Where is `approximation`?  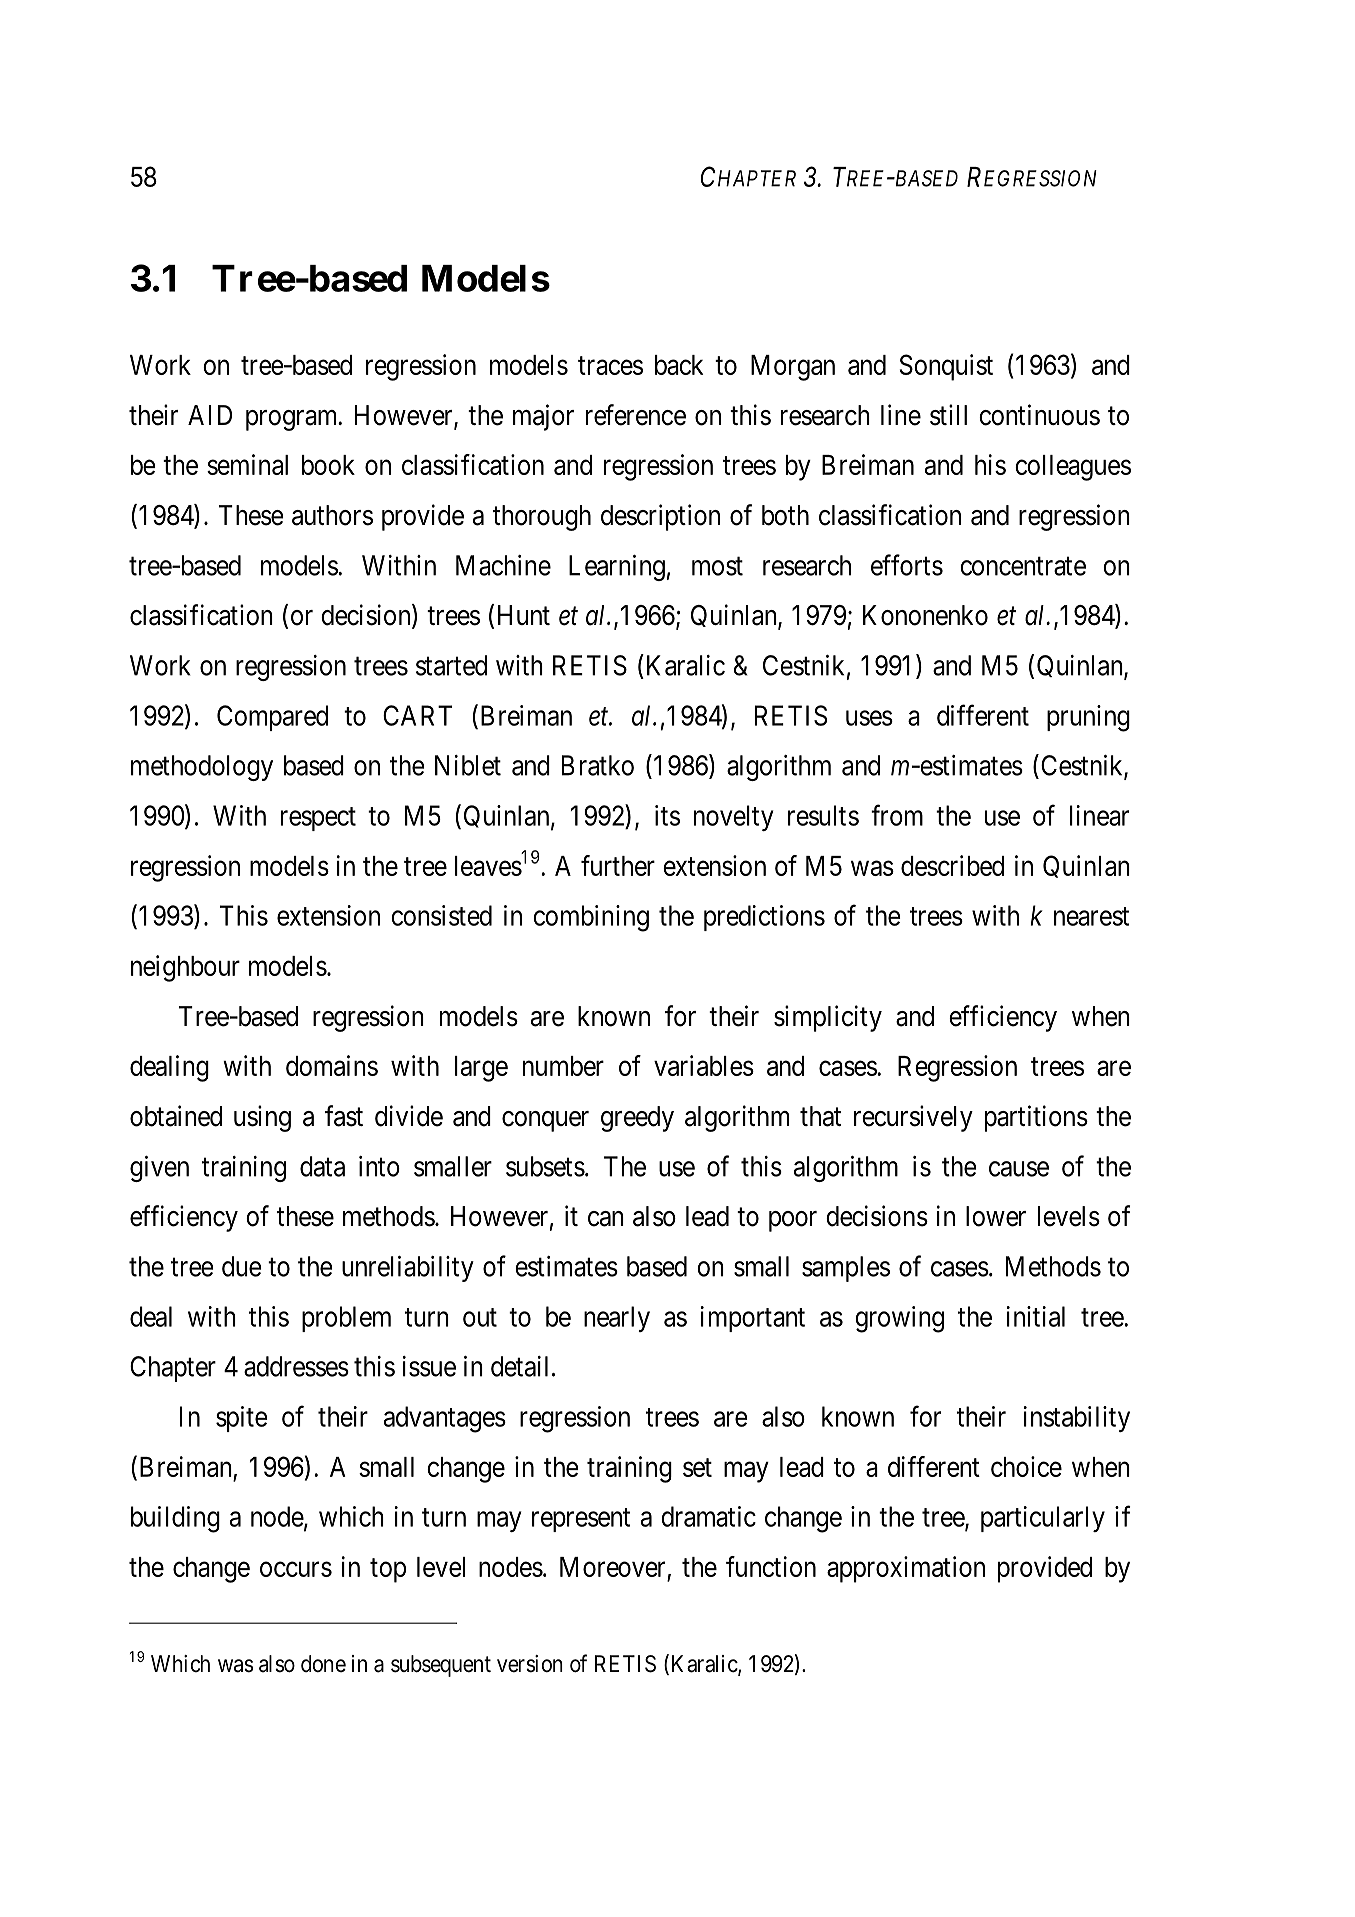
approximation is located at coordinates (906, 1569).
